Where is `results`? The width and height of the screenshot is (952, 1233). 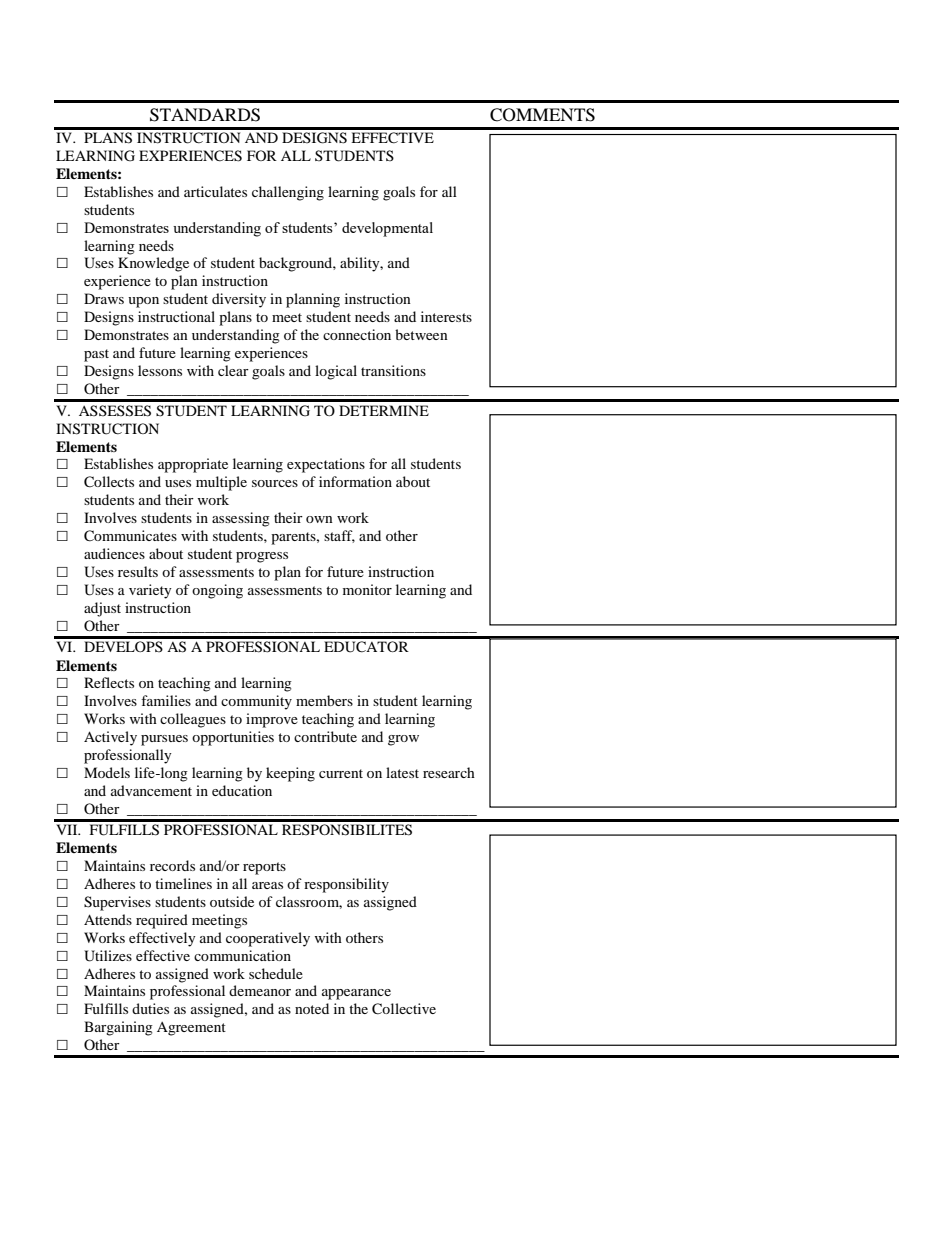 results is located at coordinates (138, 571).
